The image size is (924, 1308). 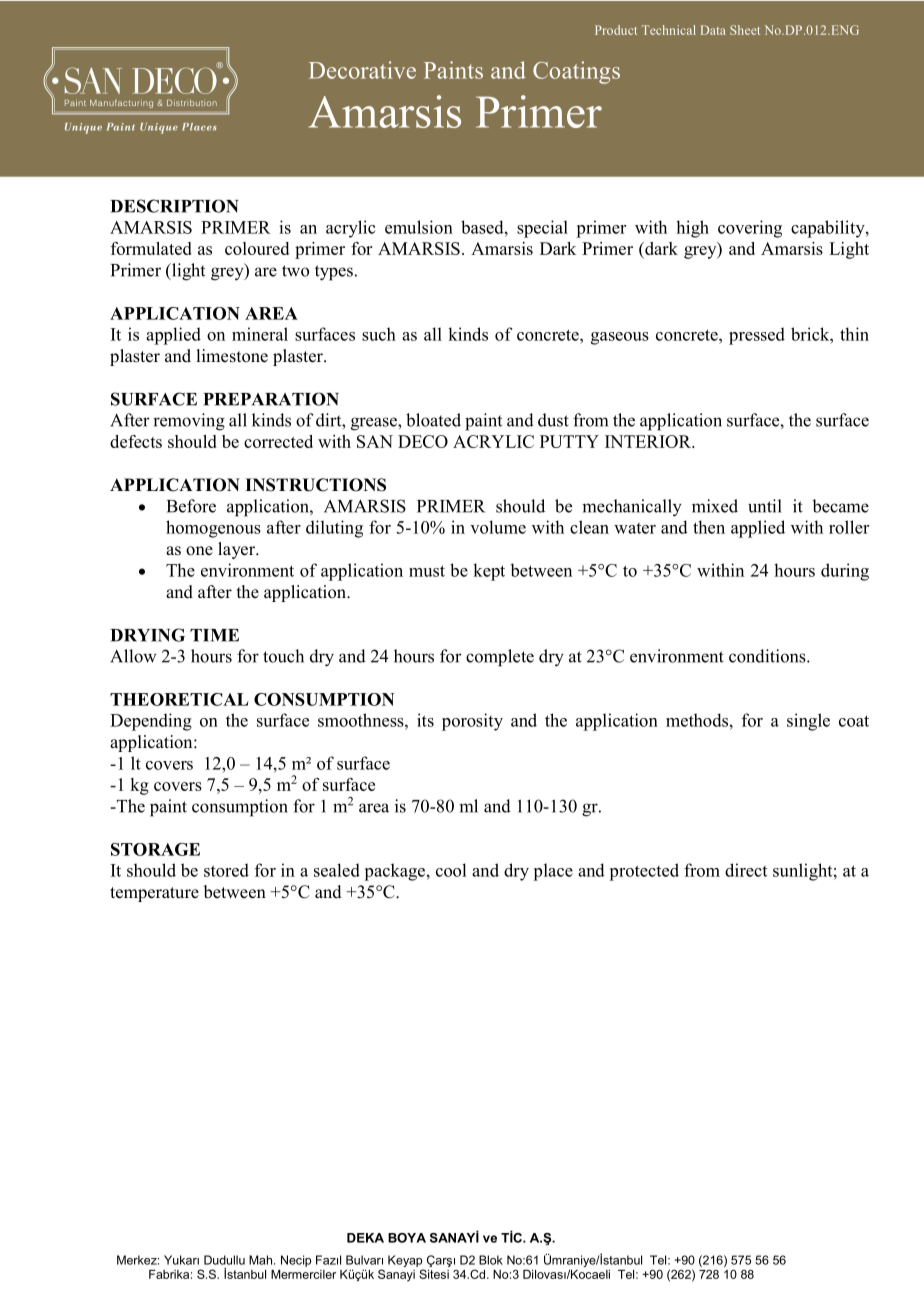 What do you see at coordinates (262, 1260) in the document?
I see `Mah` at bounding box center [262, 1260].
